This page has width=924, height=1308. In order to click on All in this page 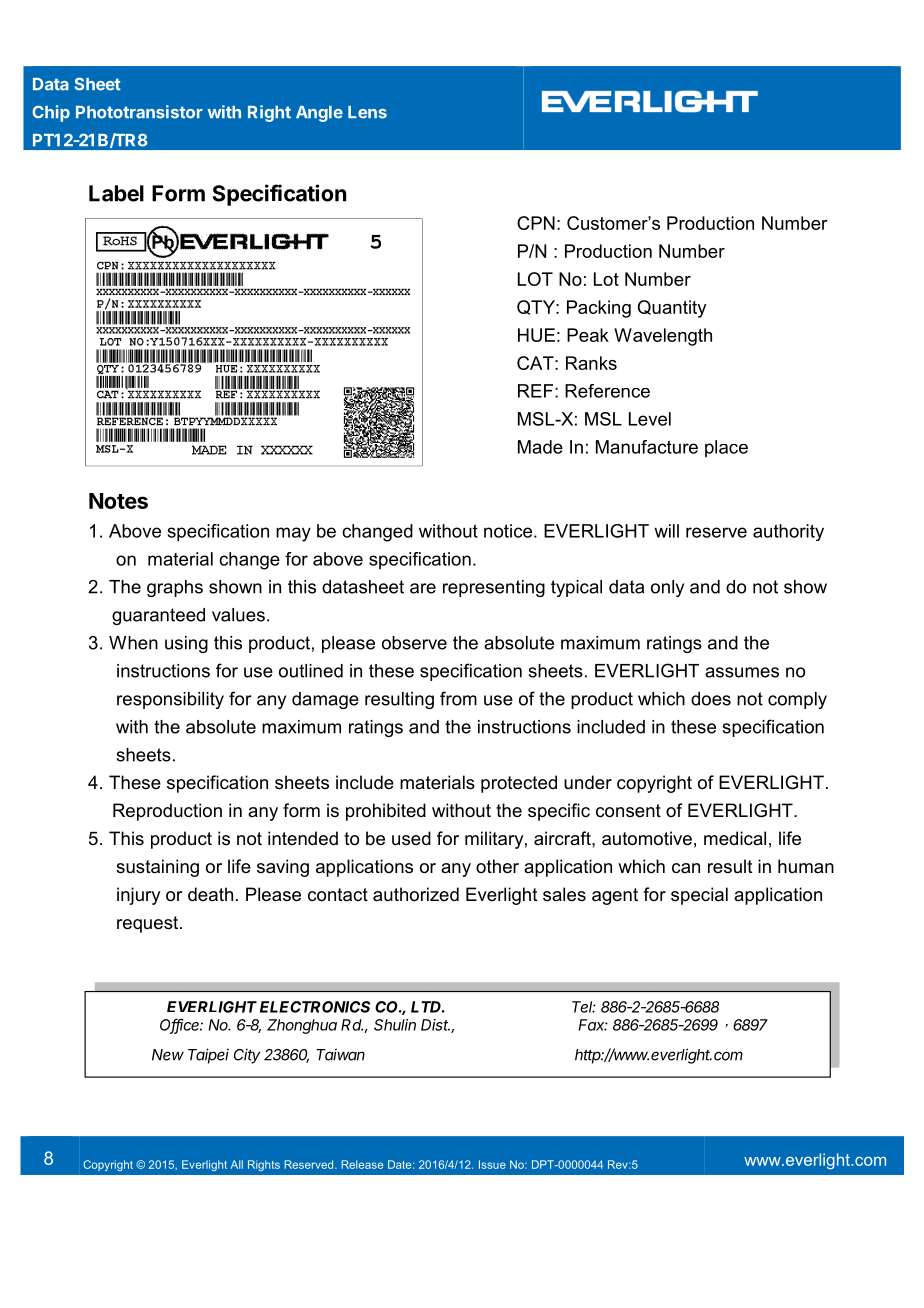, I will do `click(237, 1164)`.
